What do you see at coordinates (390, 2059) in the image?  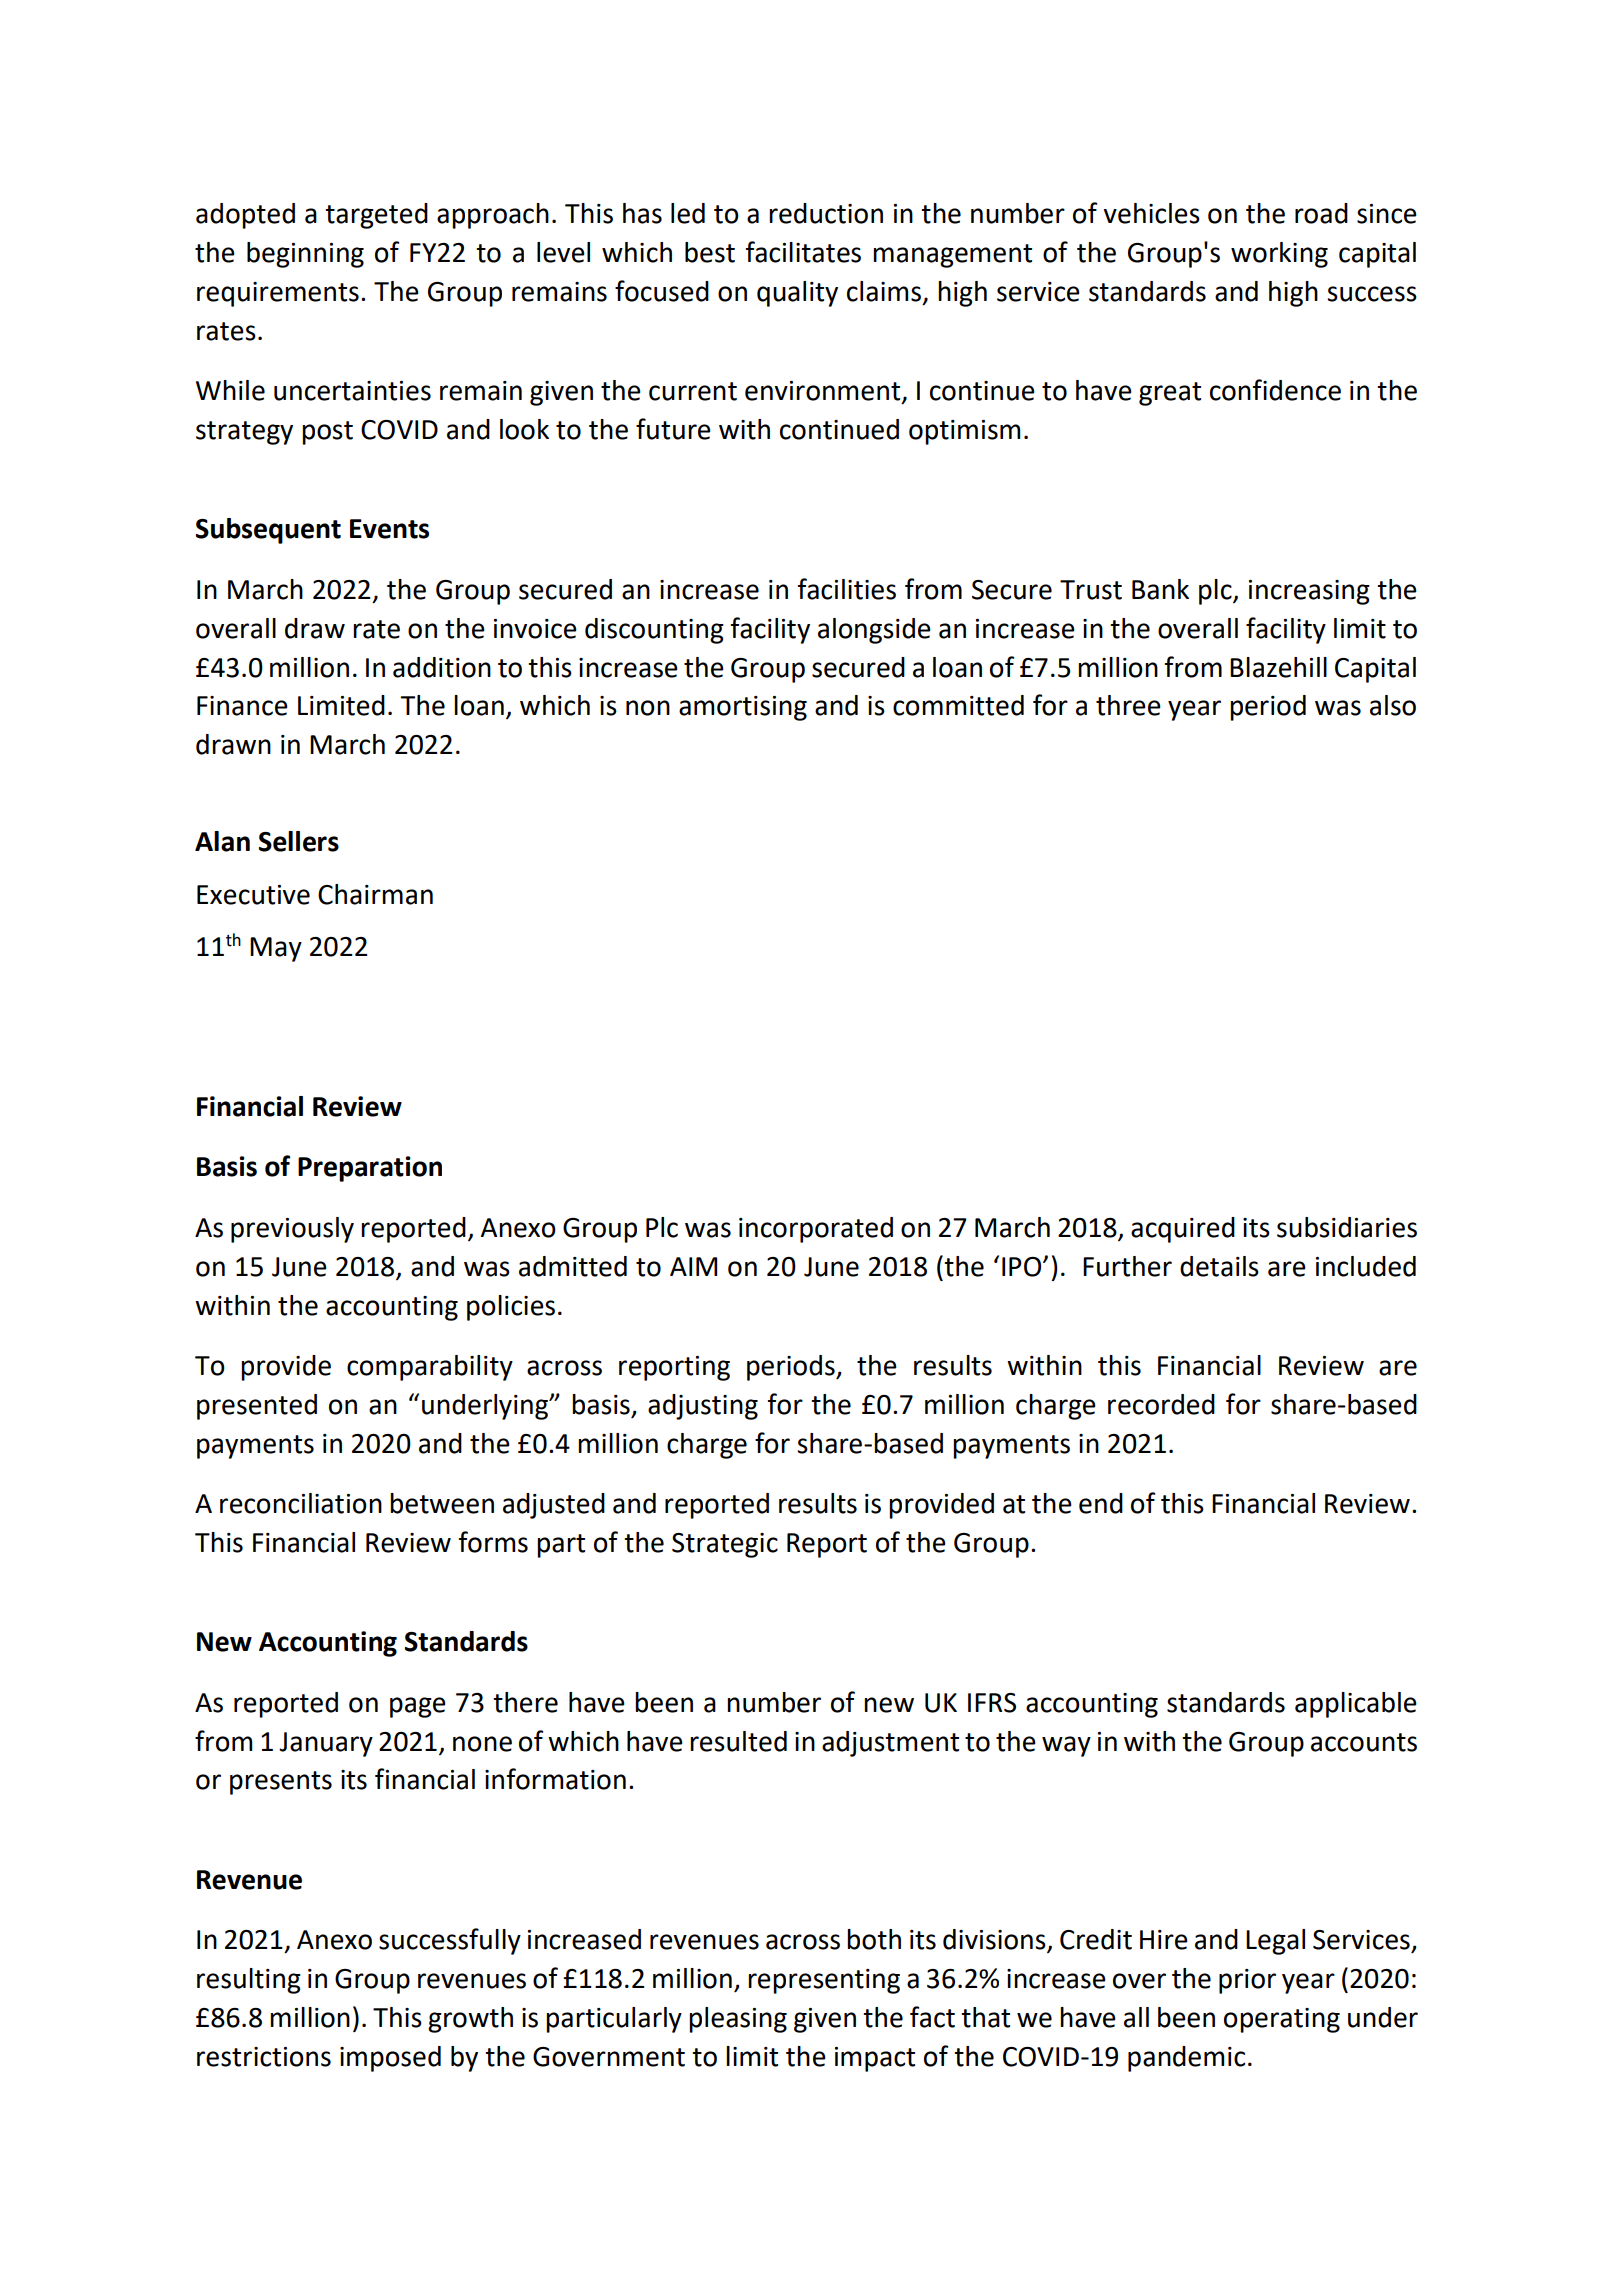 I see `imposed` at bounding box center [390, 2059].
